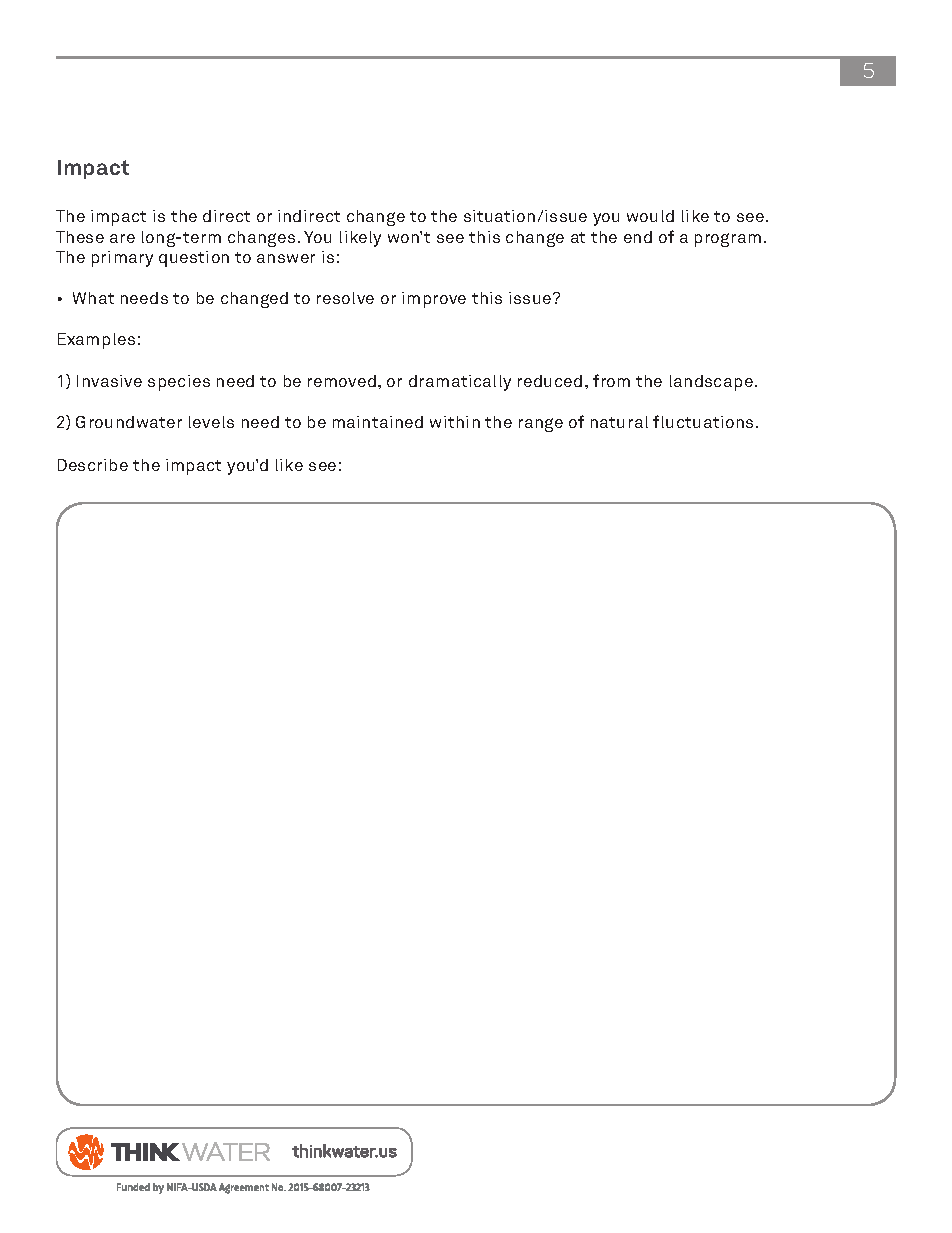 The image size is (952, 1233). Describe the element at coordinates (611, 380) in the screenshot. I see `from` at that location.
